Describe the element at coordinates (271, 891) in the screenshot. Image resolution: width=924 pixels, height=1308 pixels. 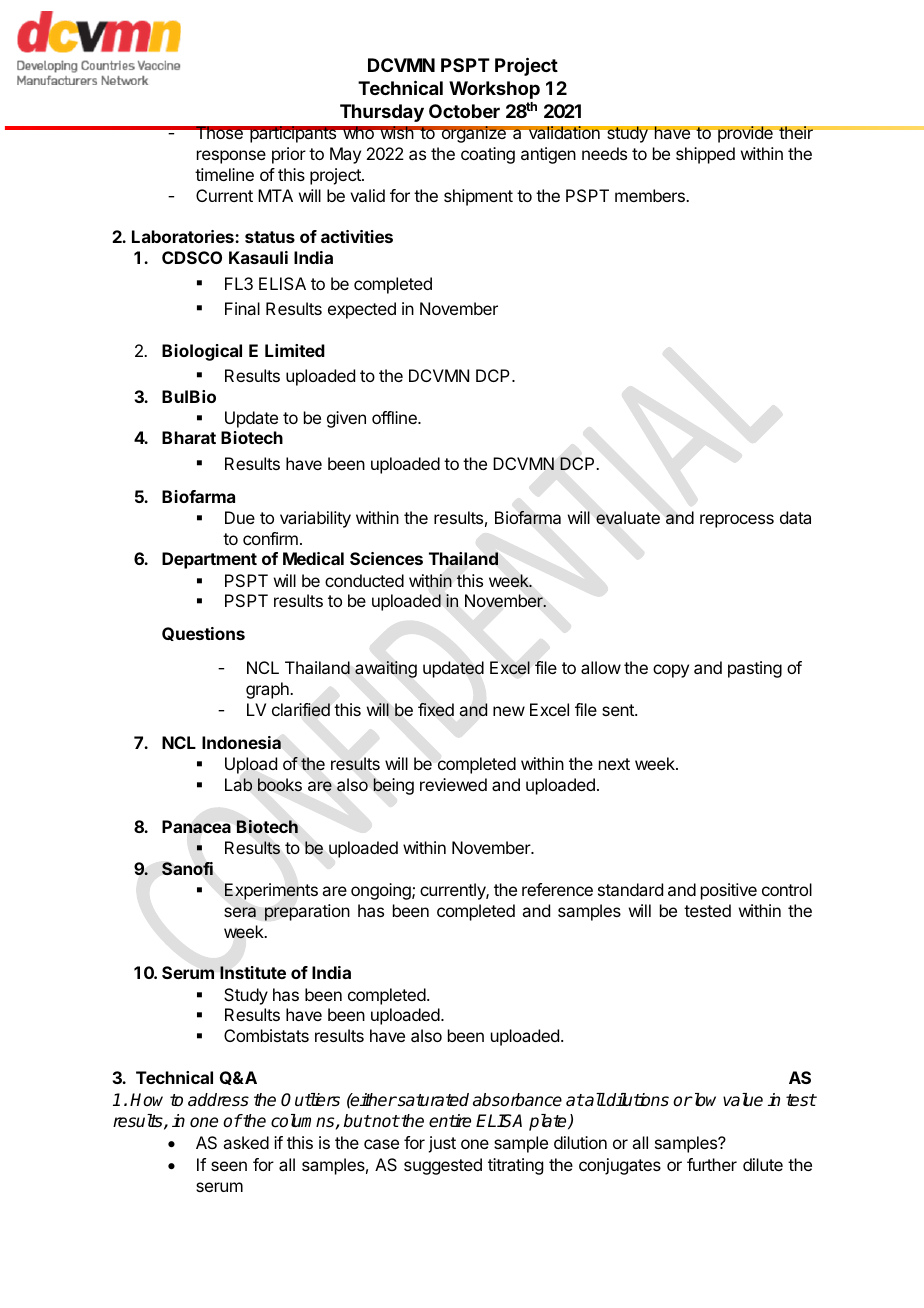
I see `Experiments` at that location.
